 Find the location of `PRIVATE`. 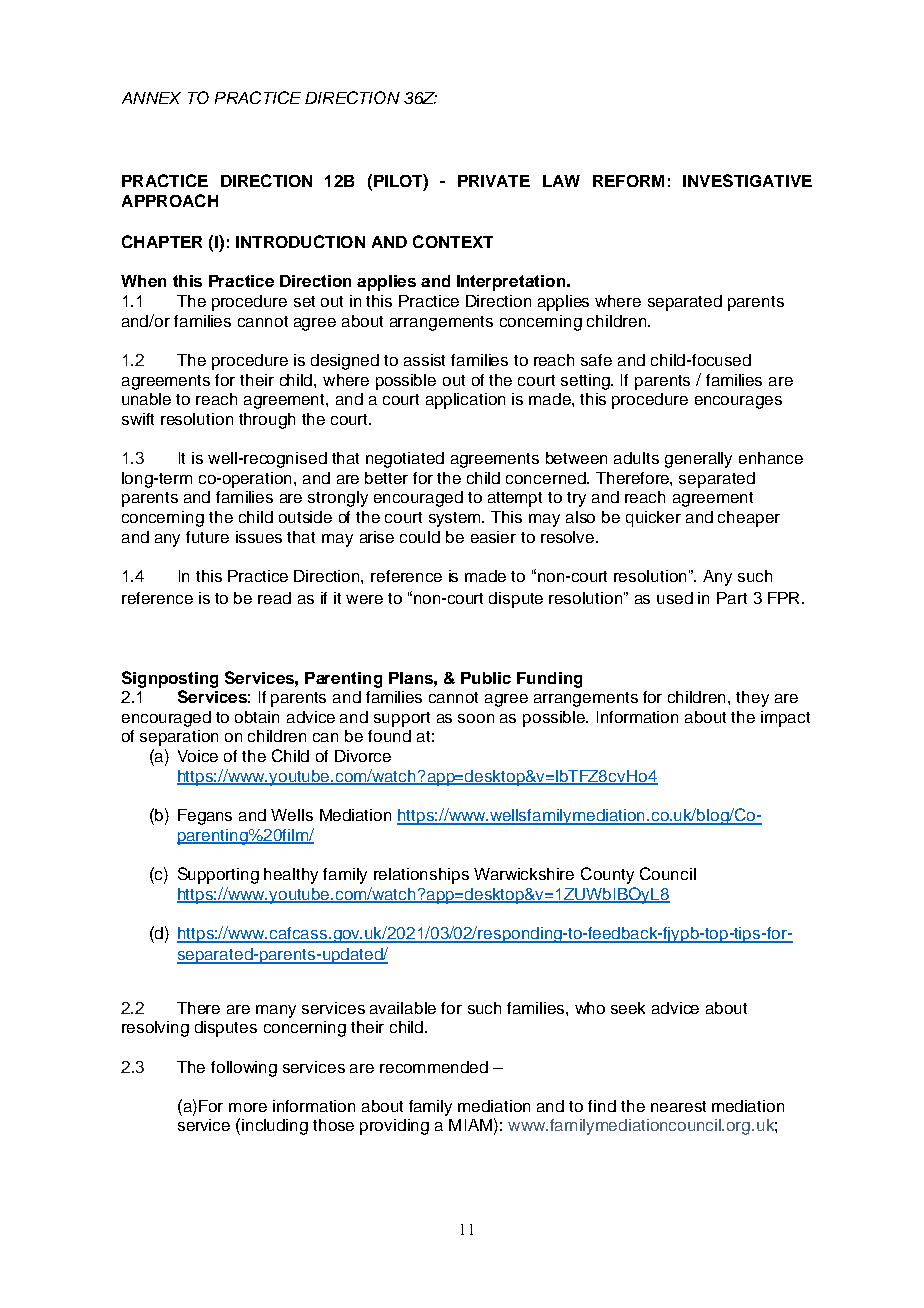

PRIVATE is located at coordinates (494, 181).
